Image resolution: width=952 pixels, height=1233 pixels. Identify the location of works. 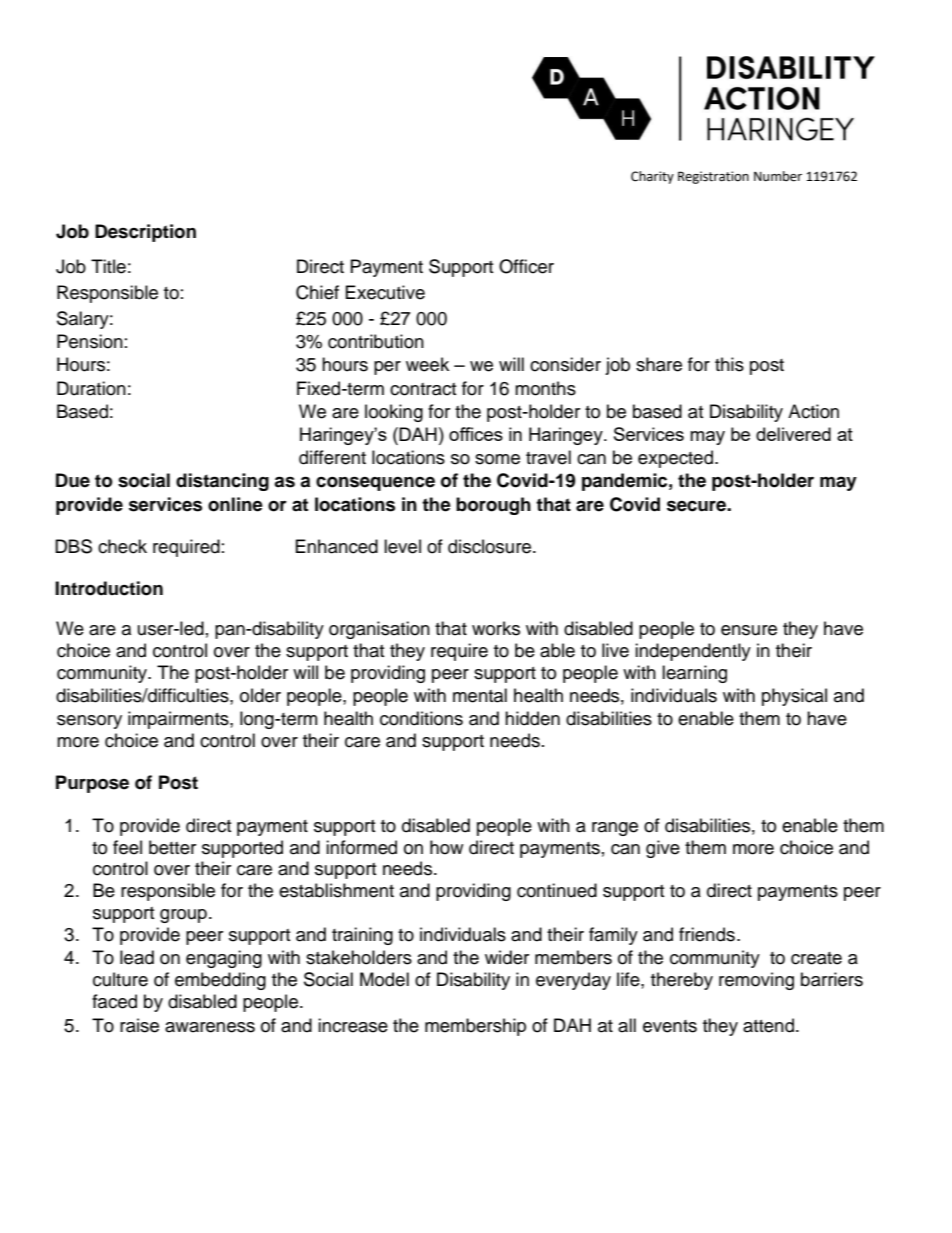
(496, 628).
